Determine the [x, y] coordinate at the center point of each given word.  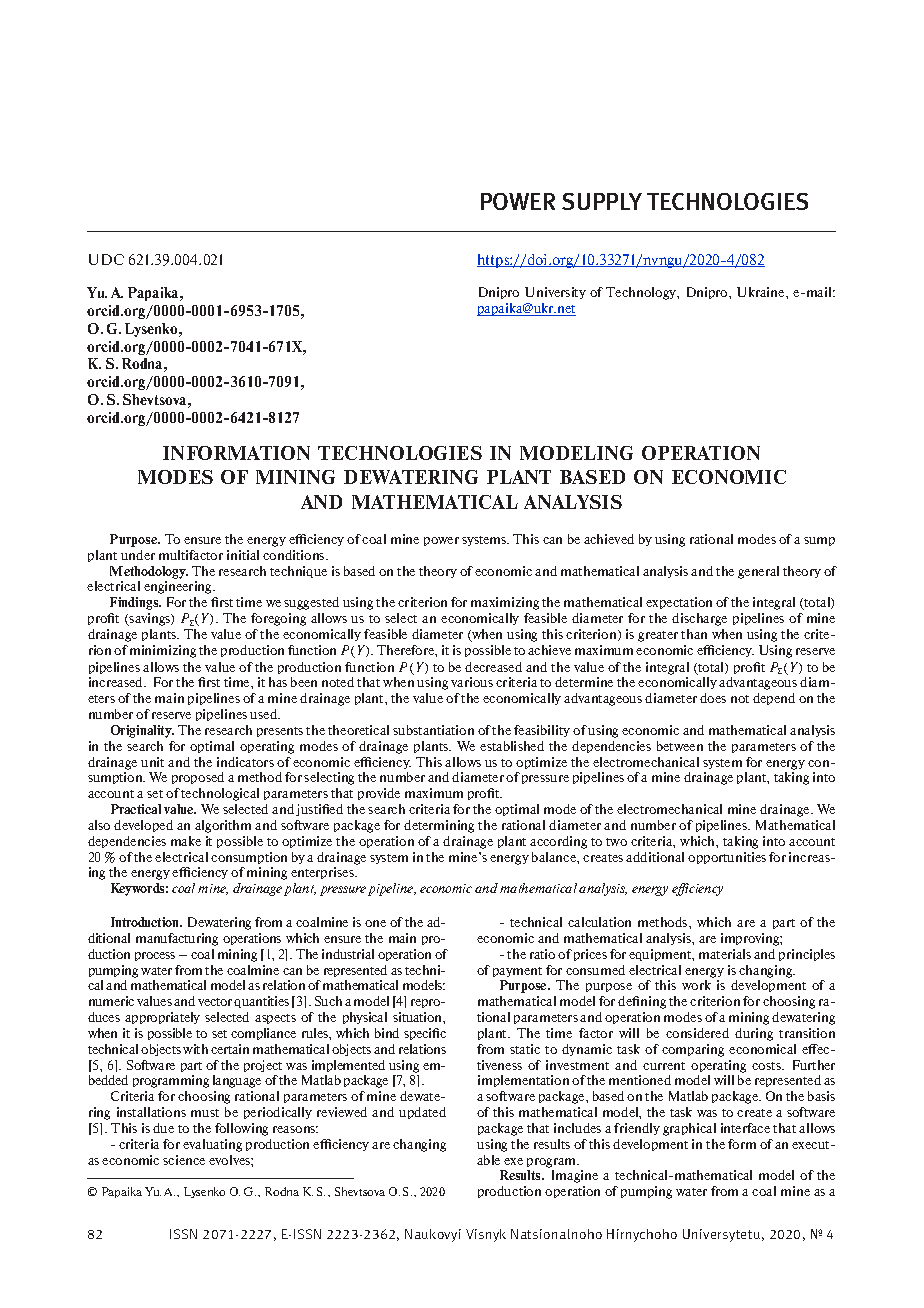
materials [725, 954]
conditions [295, 555]
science [184, 1160]
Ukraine [762, 292]
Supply [602, 201]
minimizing [163, 651]
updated [422, 1113]
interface [745, 1128]
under [138, 555]
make [186, 841]
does [713, 698]
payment [517, 972]
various [472, 682]
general [758, 572]
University [555, 293]
